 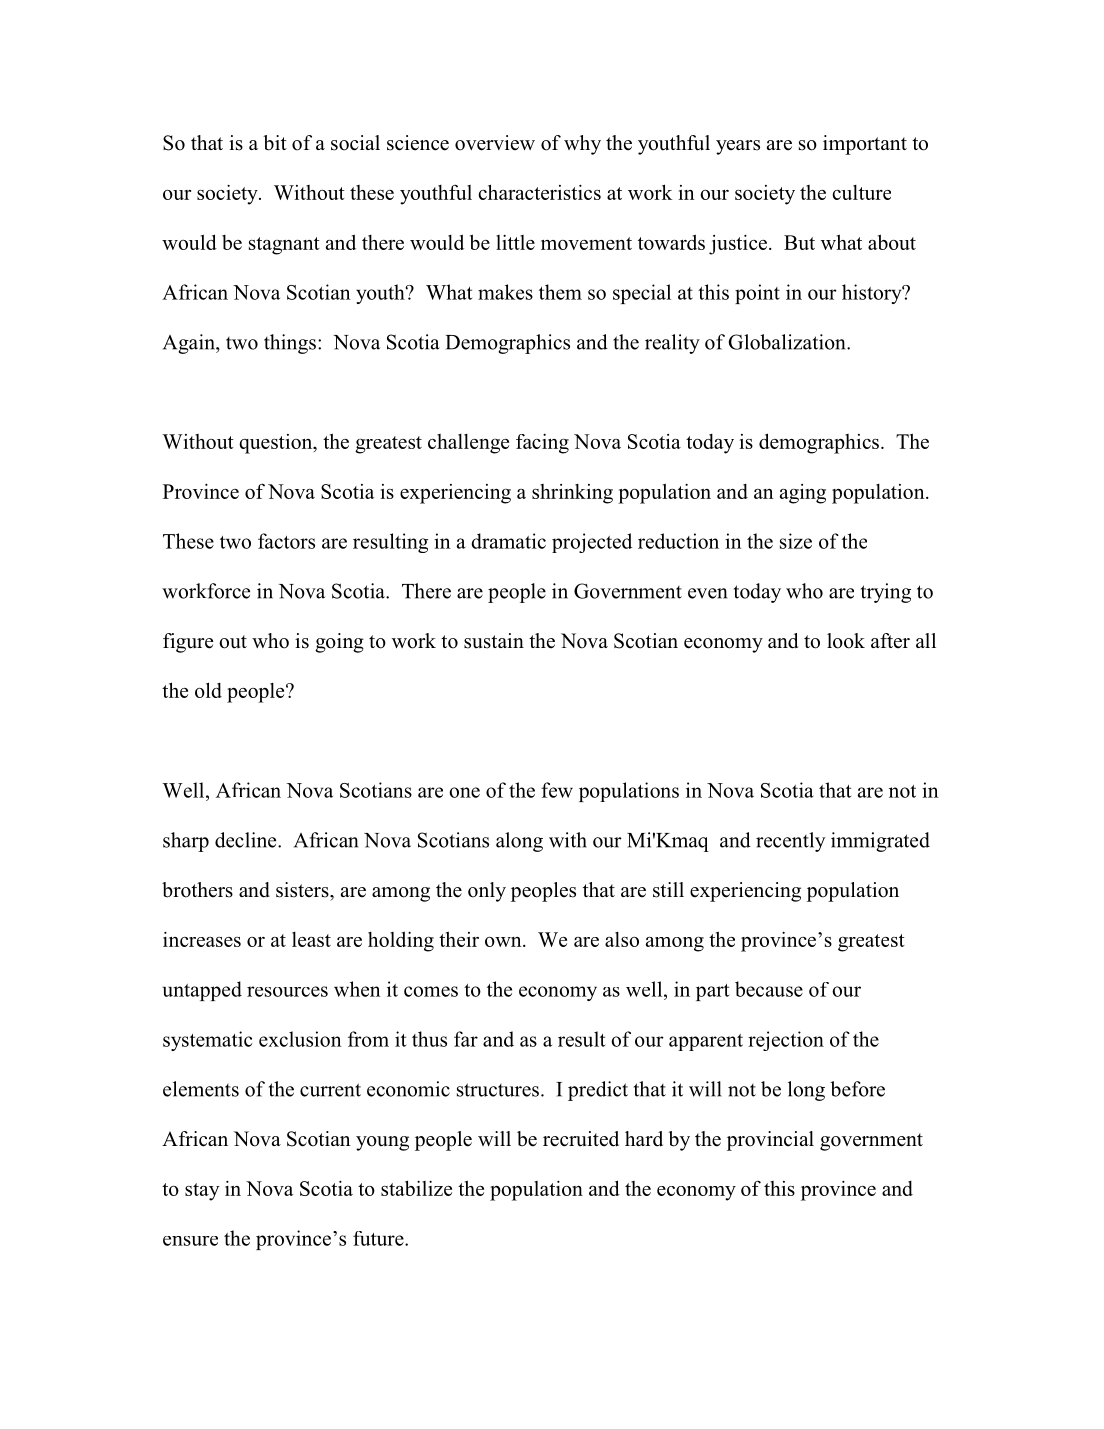 I want to click on recruited, so click(x=581, y=1139).
